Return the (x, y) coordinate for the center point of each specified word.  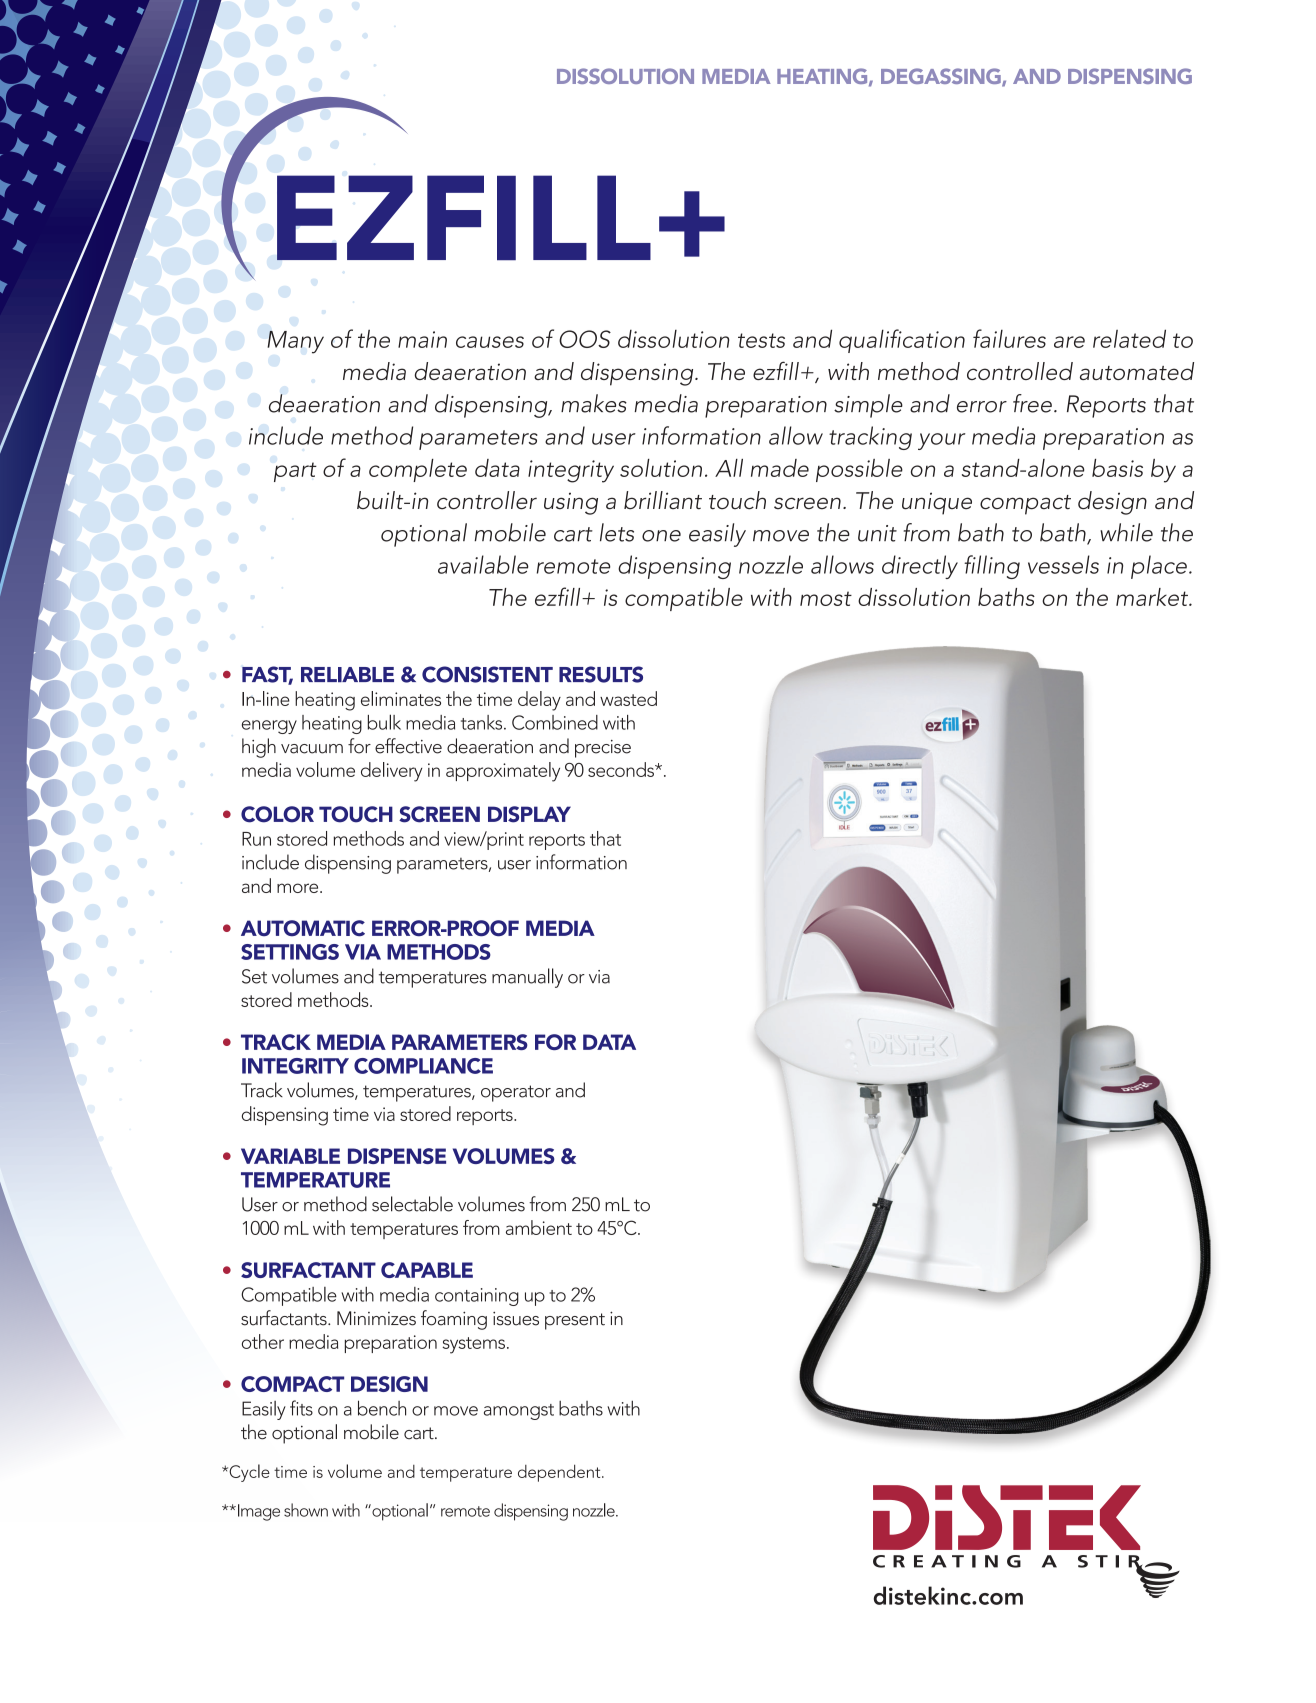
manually (527, 978)
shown (306, 1510)
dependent (560, 1473)
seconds (622, 769)
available (483, 564)
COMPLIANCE (423, 1066)
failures (1009, 338)
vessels (1063, 564)
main (422, 339)
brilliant (663, 500)
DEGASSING (942, 77)
